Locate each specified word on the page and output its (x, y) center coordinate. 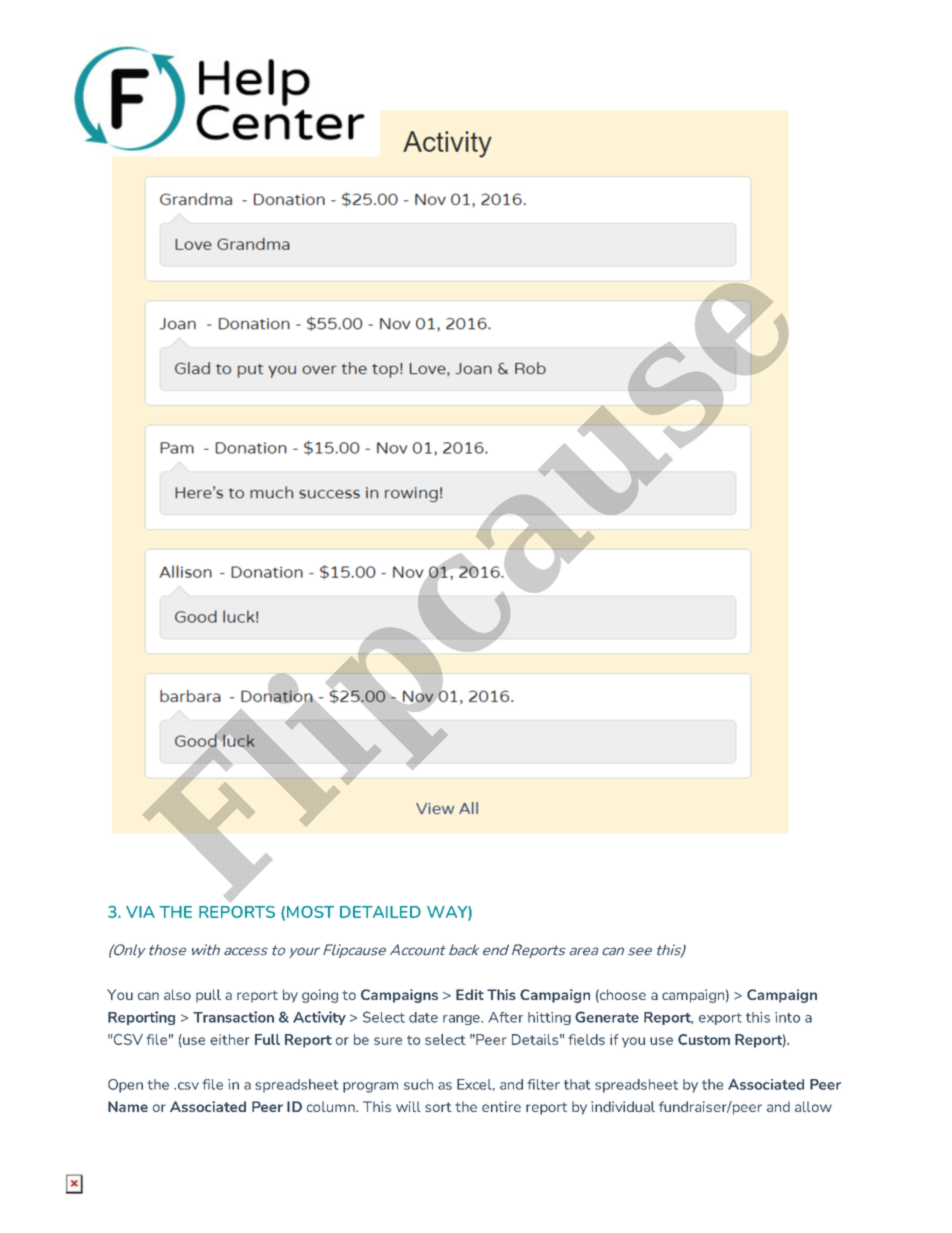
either (230, 1039)
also (177, 994)
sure (388, 1041)
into (787, 1017)
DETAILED (380, 912)
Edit (470, 994)
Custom (704, 1039)
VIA (140, 912)
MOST (310, 912)
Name (128, 1106)
